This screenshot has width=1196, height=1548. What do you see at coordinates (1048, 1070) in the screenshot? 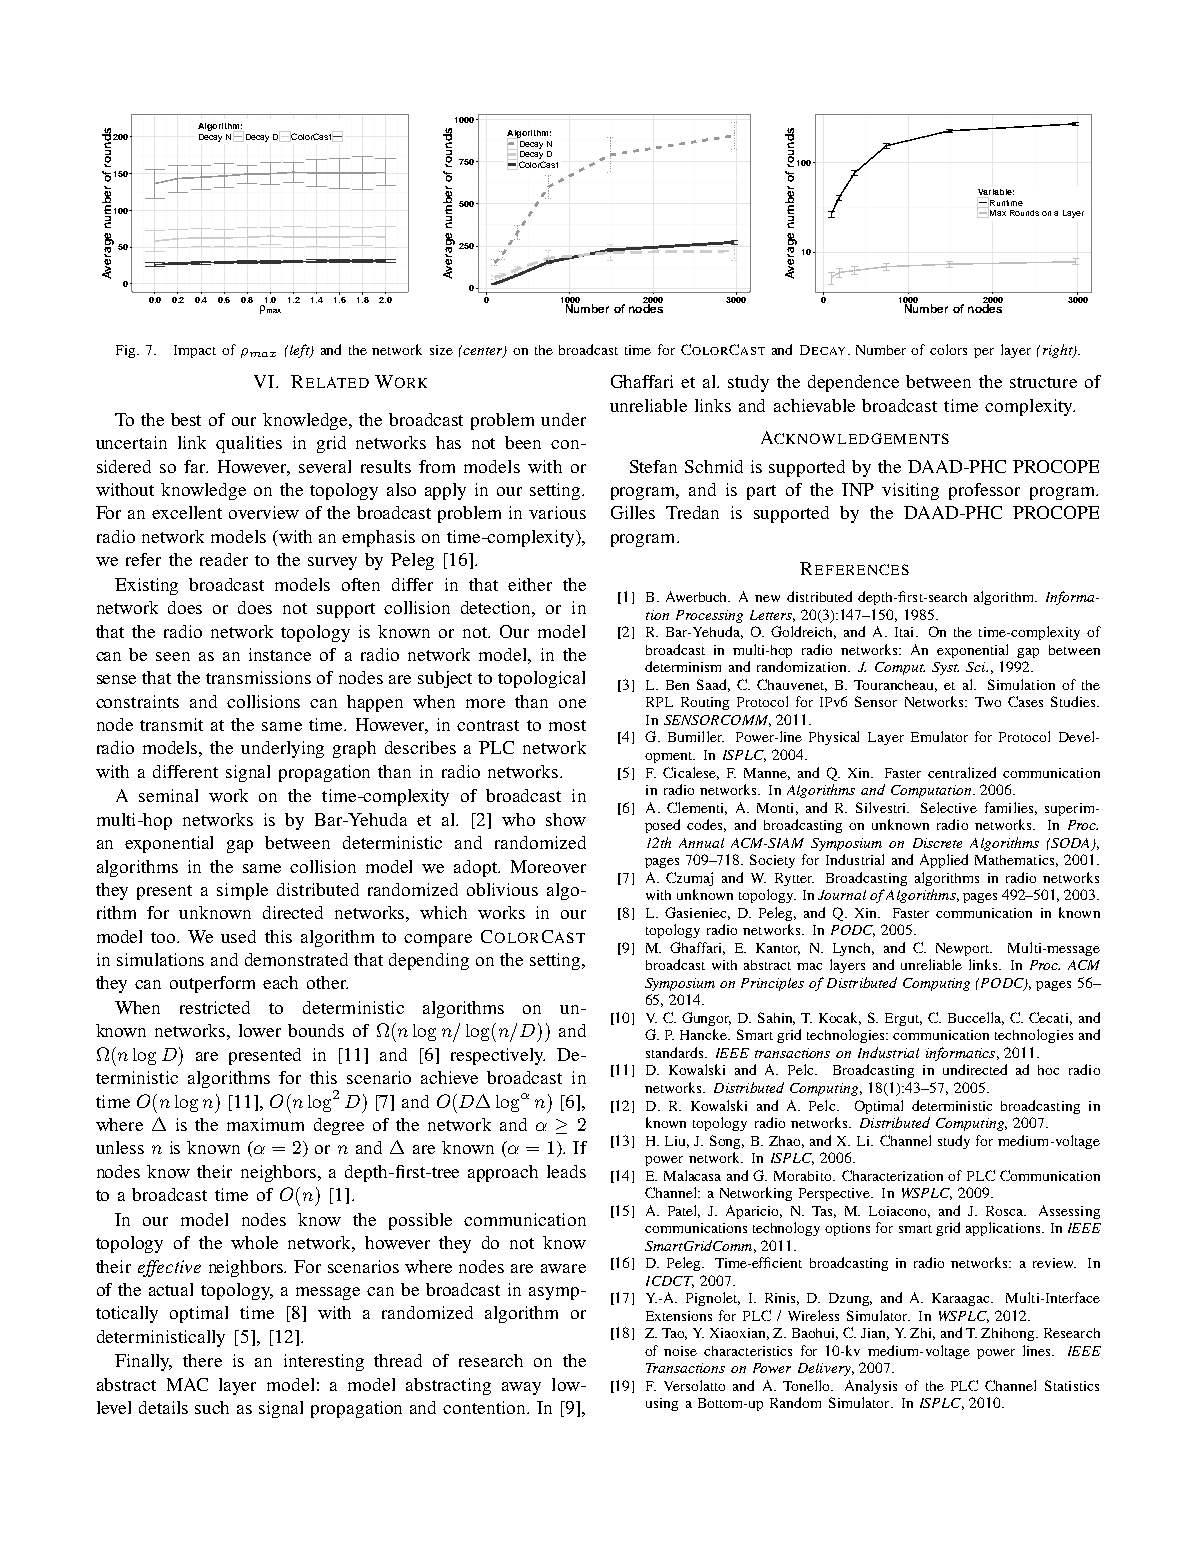
I see `hoc` at bounding box center [1048, 1070].
